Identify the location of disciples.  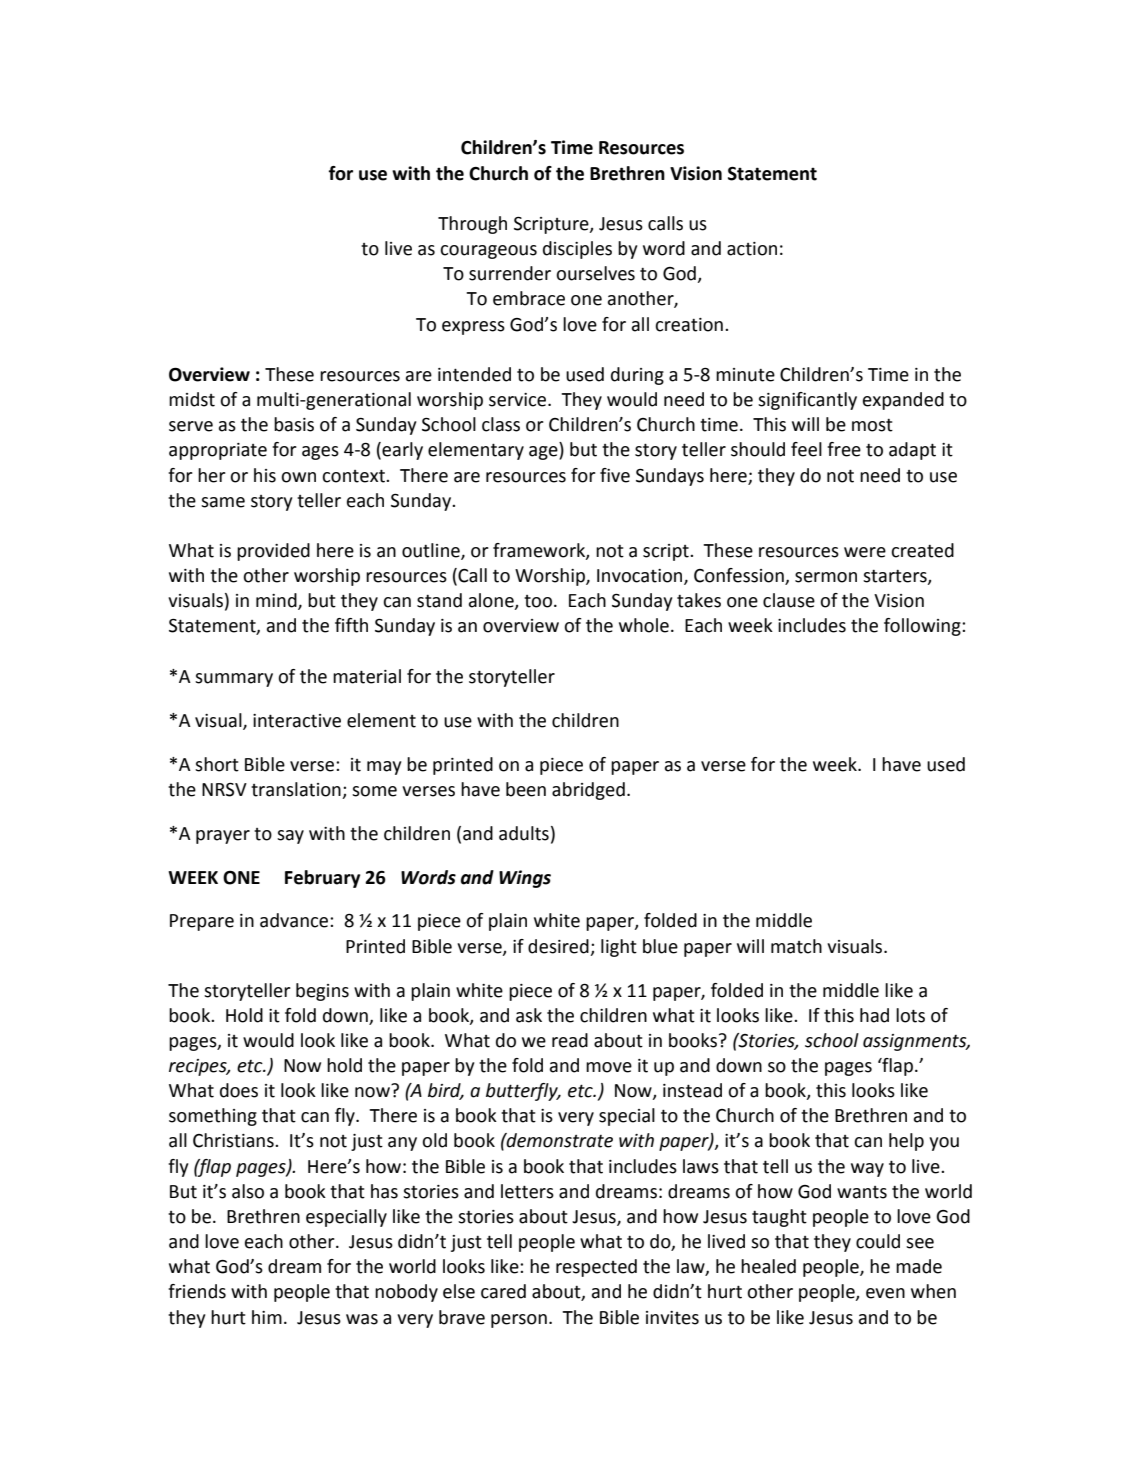
(577, 250).
